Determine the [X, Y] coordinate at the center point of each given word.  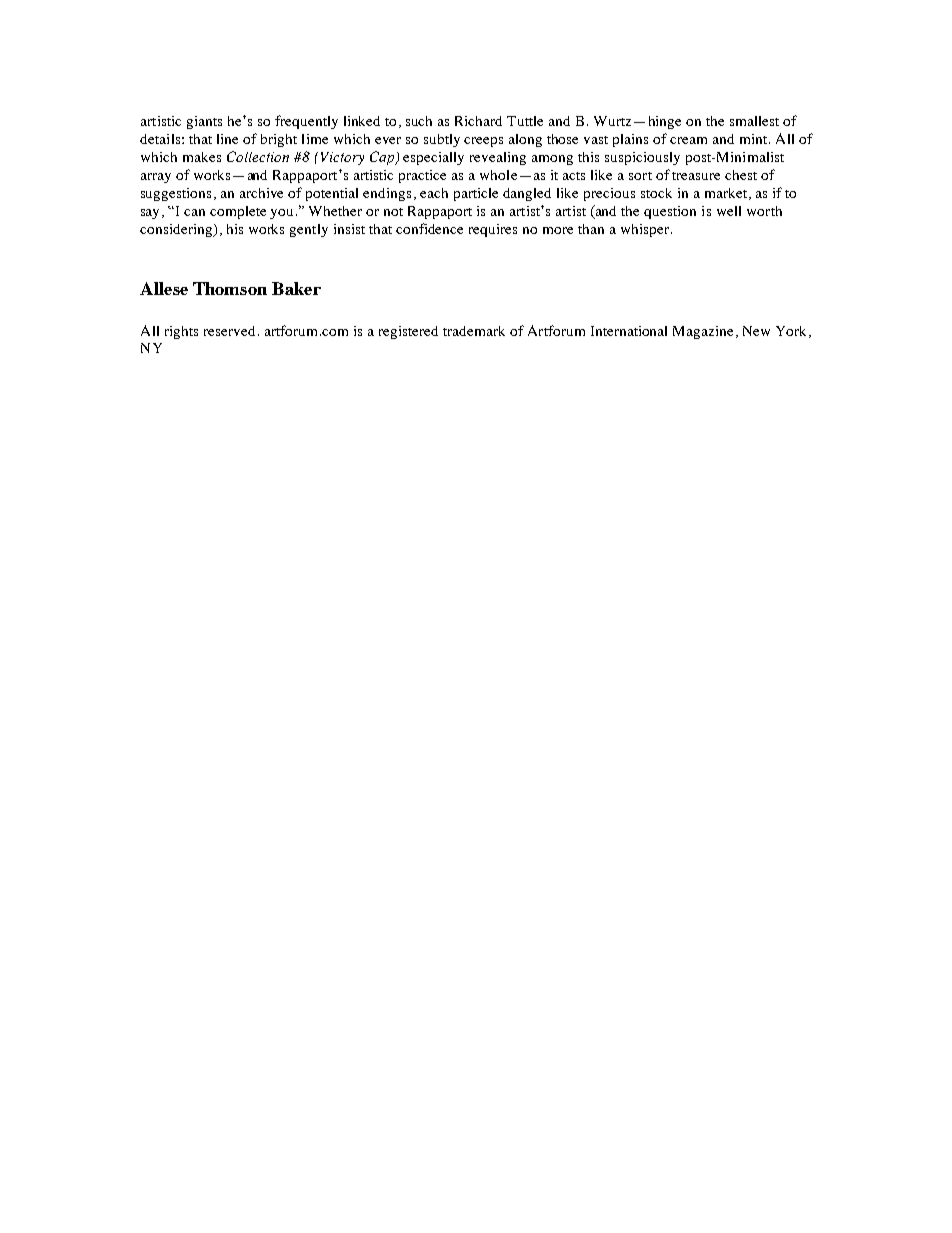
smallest [754, 121]
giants [204, 122]
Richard [478, 121]
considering [177, 230]
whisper [645, 230]
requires [493, 230]
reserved [229, 331]
